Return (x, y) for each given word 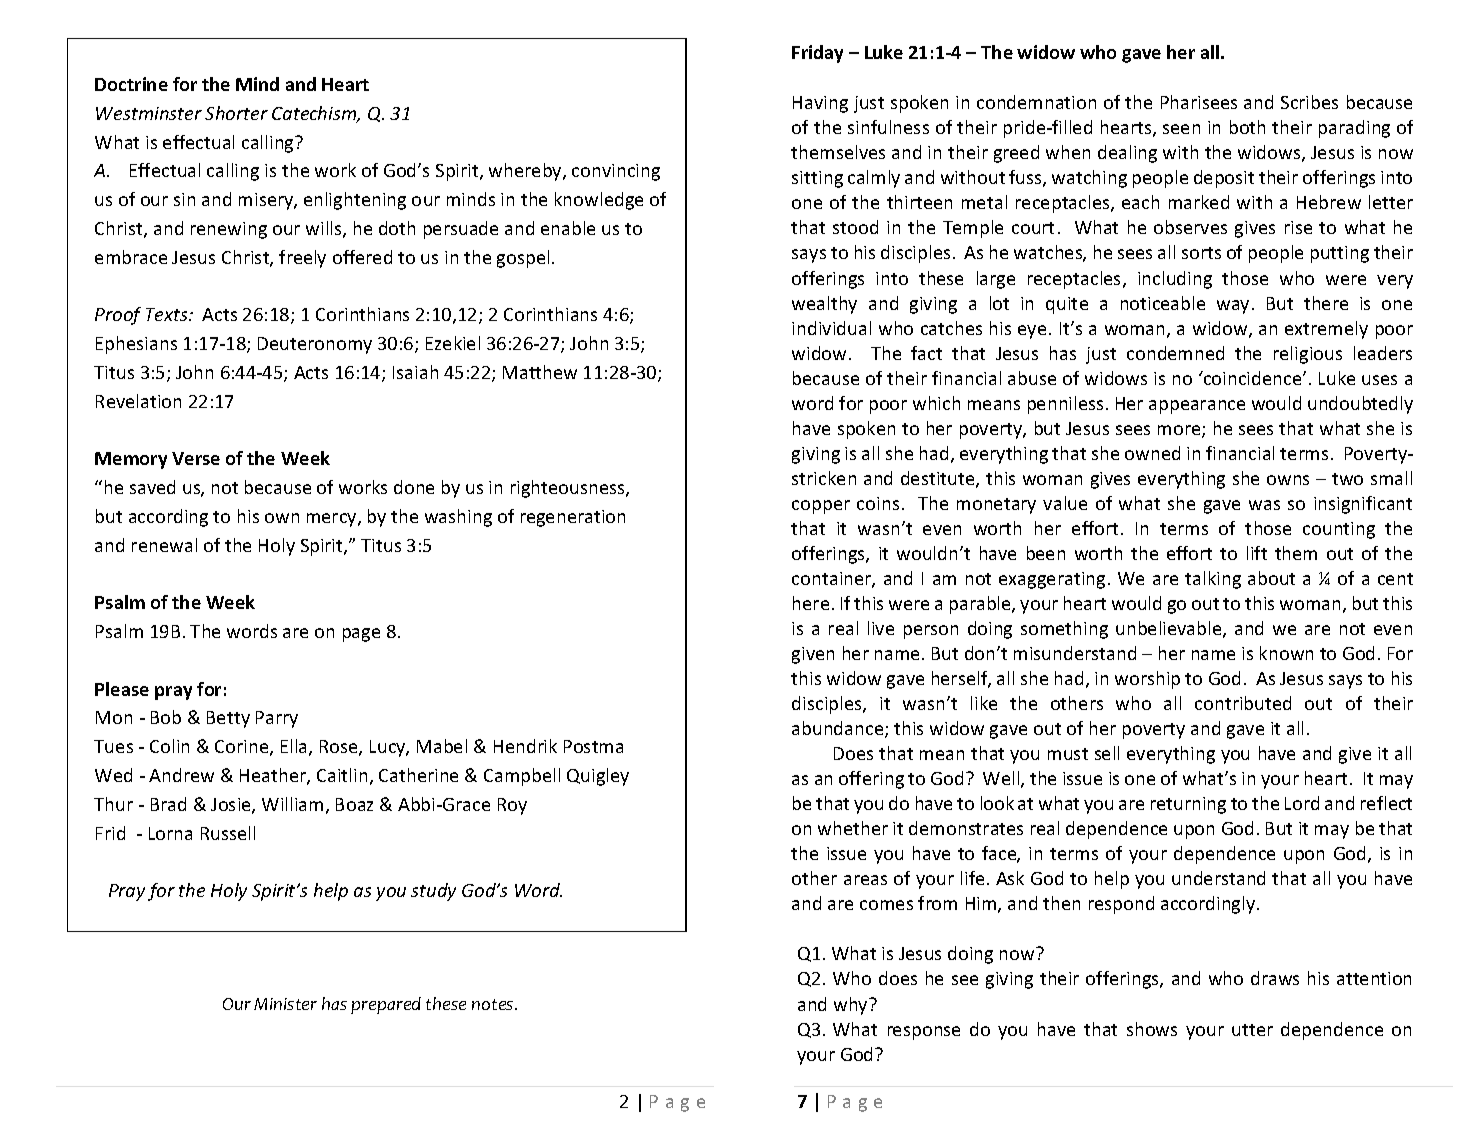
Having (820, 104)
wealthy (824, 305)
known (1286, 653)
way (1233, 307)
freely (302, 259)
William (292, 804)
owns (1288, 480)
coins (878, 503)
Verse (196, 458)
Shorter (236, 113)
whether (853, 828)
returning (1188, 805)
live (881, 628)
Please (122, 689)
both (1247, 127)
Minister (285, 1004)
